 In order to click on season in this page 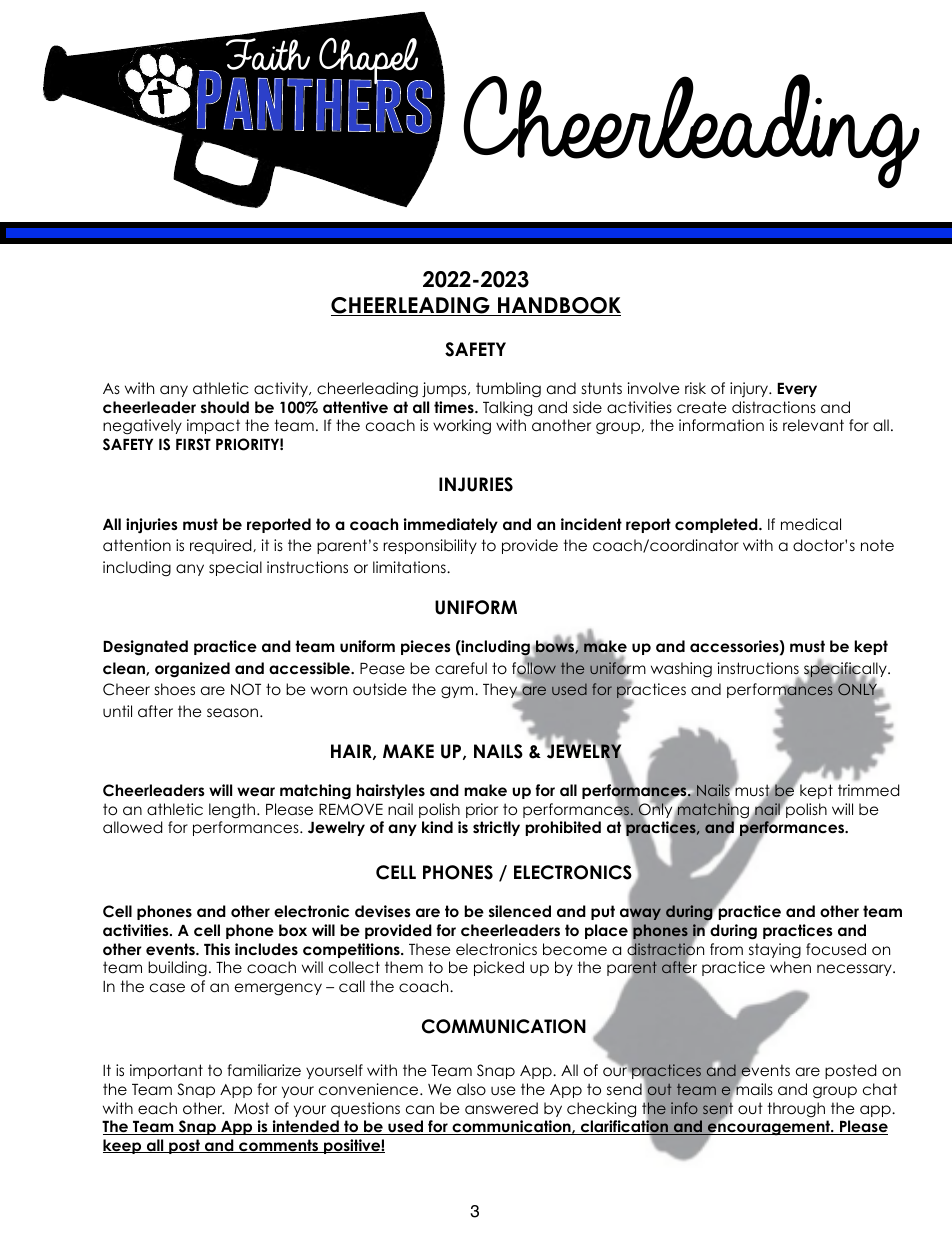, I will do `click(232, 713)`.
